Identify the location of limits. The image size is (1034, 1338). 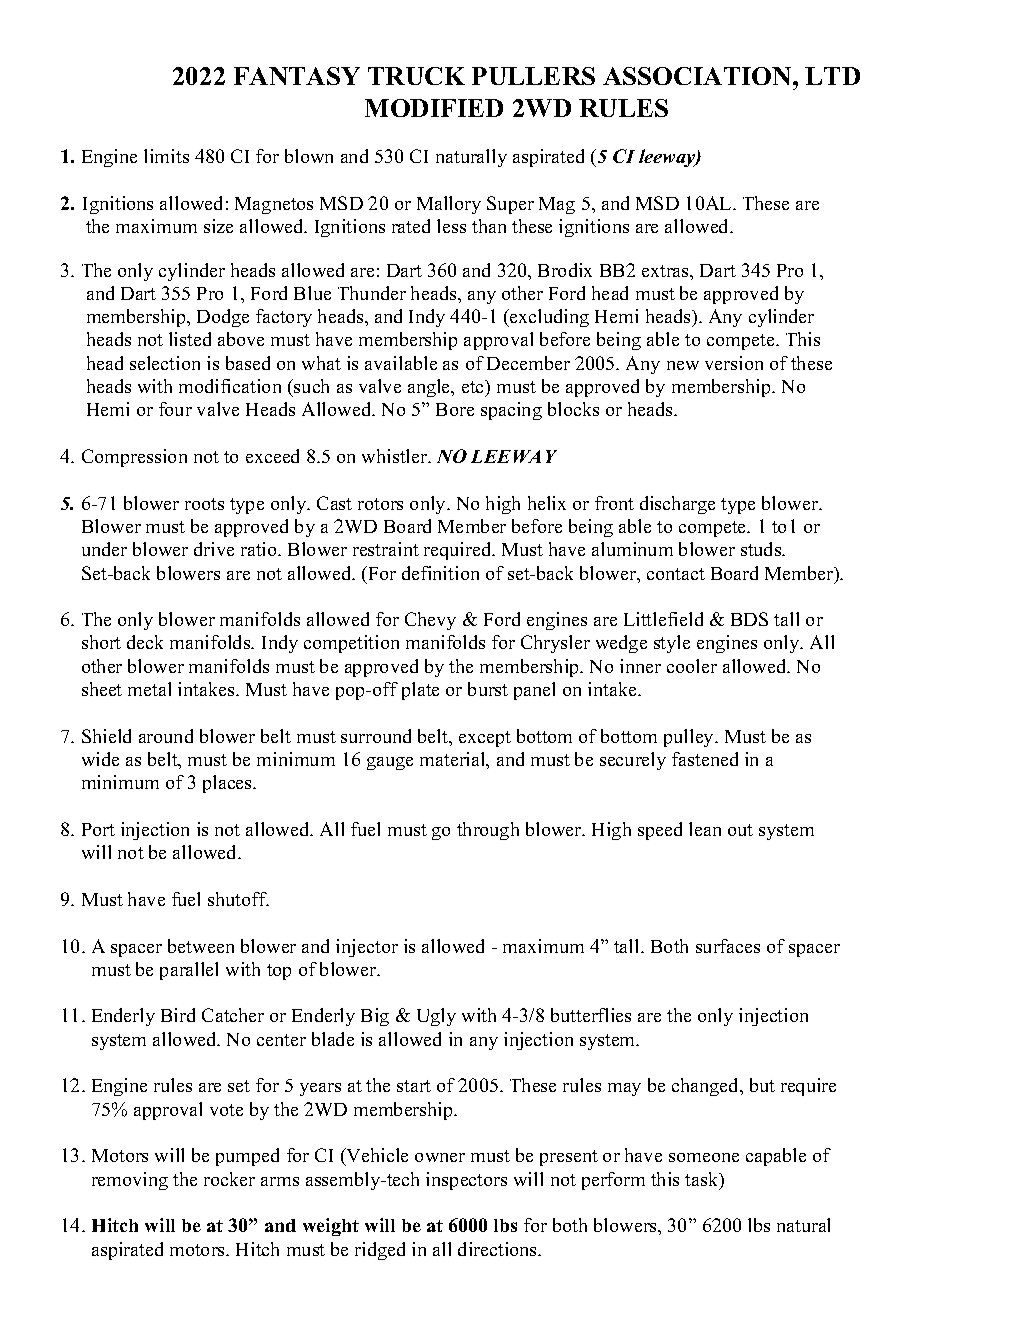
(166, 156).
